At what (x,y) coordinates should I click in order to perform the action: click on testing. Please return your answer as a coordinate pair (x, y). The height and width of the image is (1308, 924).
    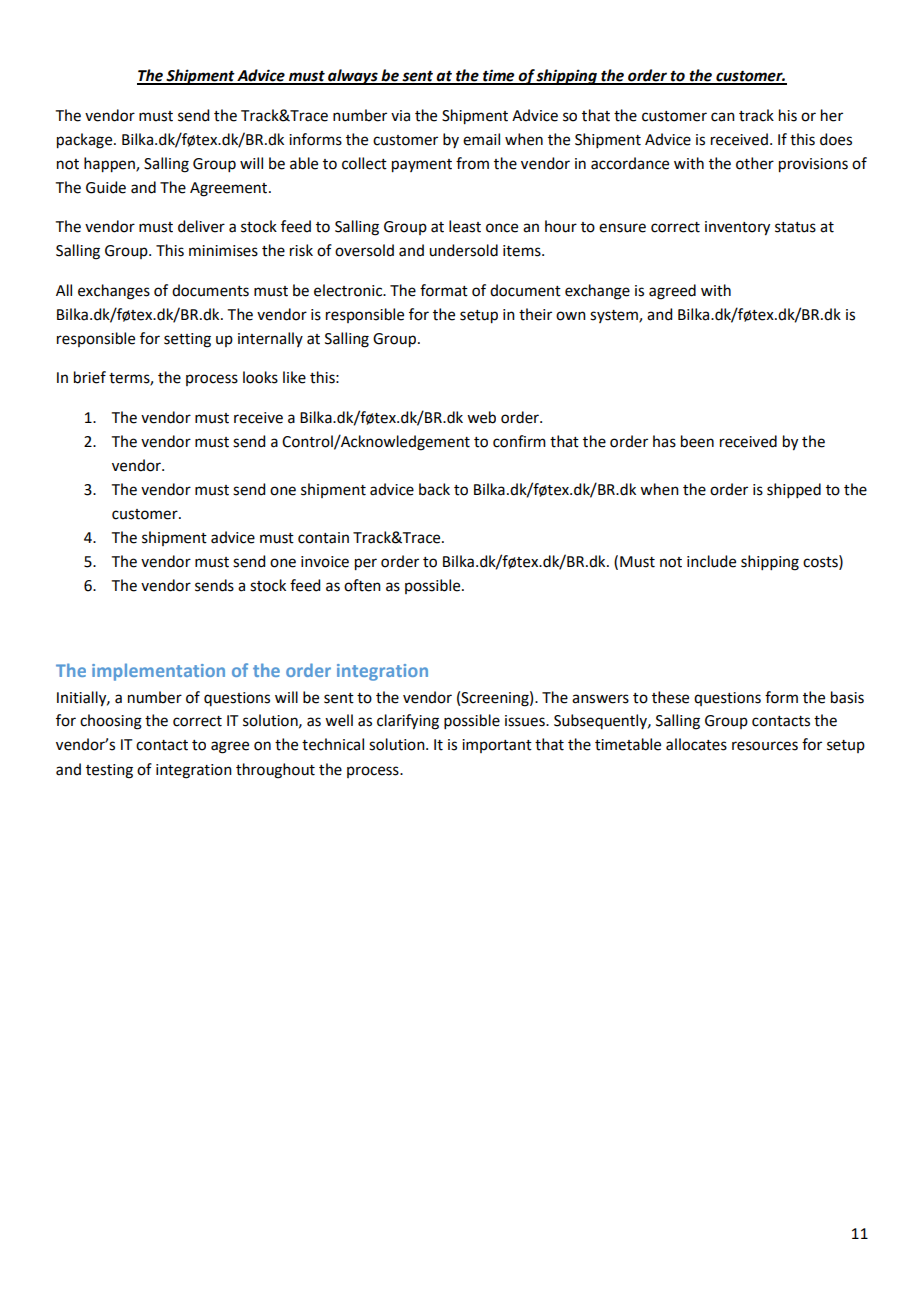
    Looking at the image, I should click on (109, 771).
